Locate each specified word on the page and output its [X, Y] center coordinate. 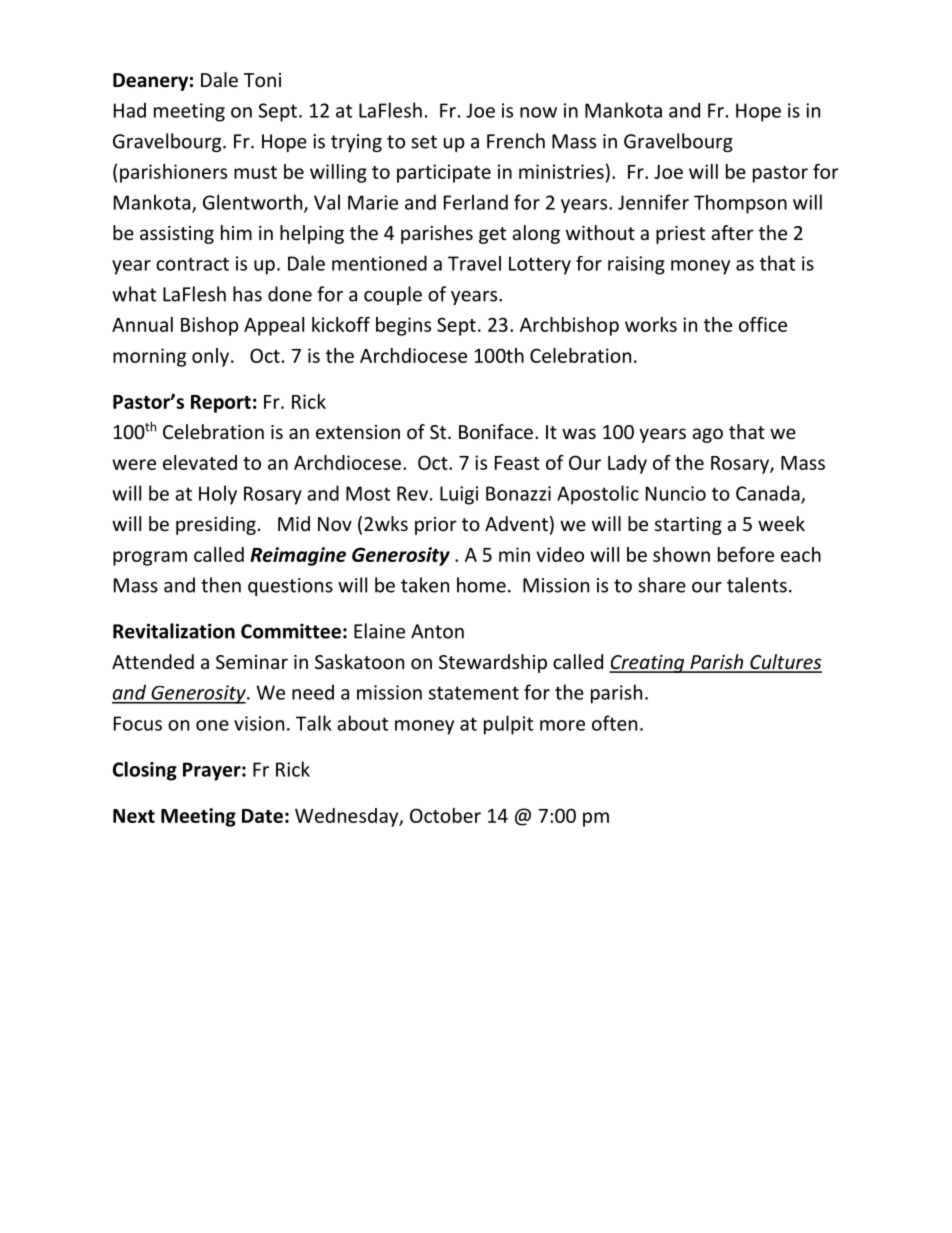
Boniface [496, 431]
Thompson [740, 204]
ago [707, 435]
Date [262, 816]
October [445, 815]
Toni [262, 80]
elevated [200, 462]
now [538, 112]
